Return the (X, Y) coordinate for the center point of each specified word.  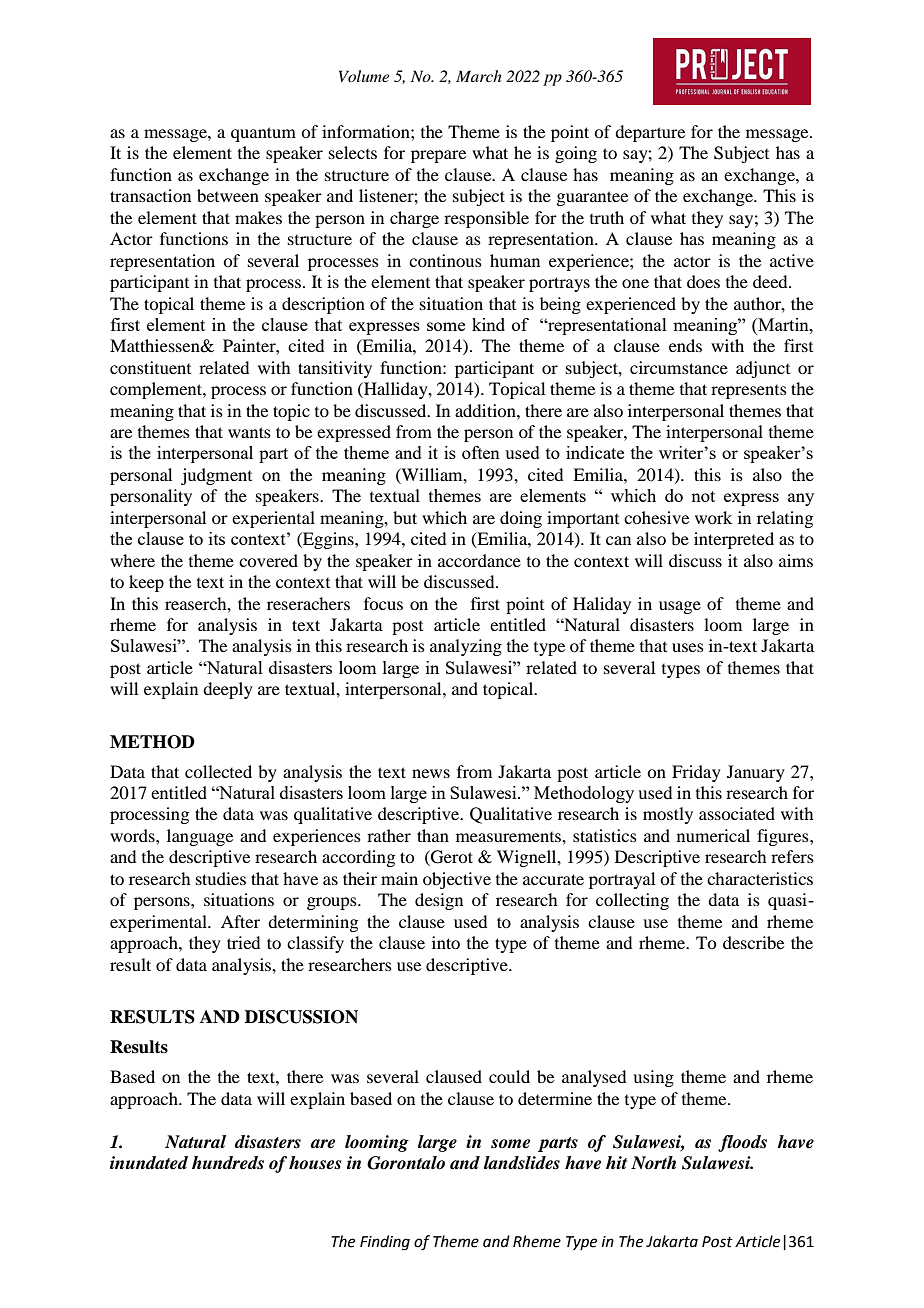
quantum (263, 134)
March (479, 76)
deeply (228, 690)
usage (680, 607)
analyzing (466, 647)
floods (742, 1143)
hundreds (228, 1163)
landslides (522, 1163)
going (576, 154)
